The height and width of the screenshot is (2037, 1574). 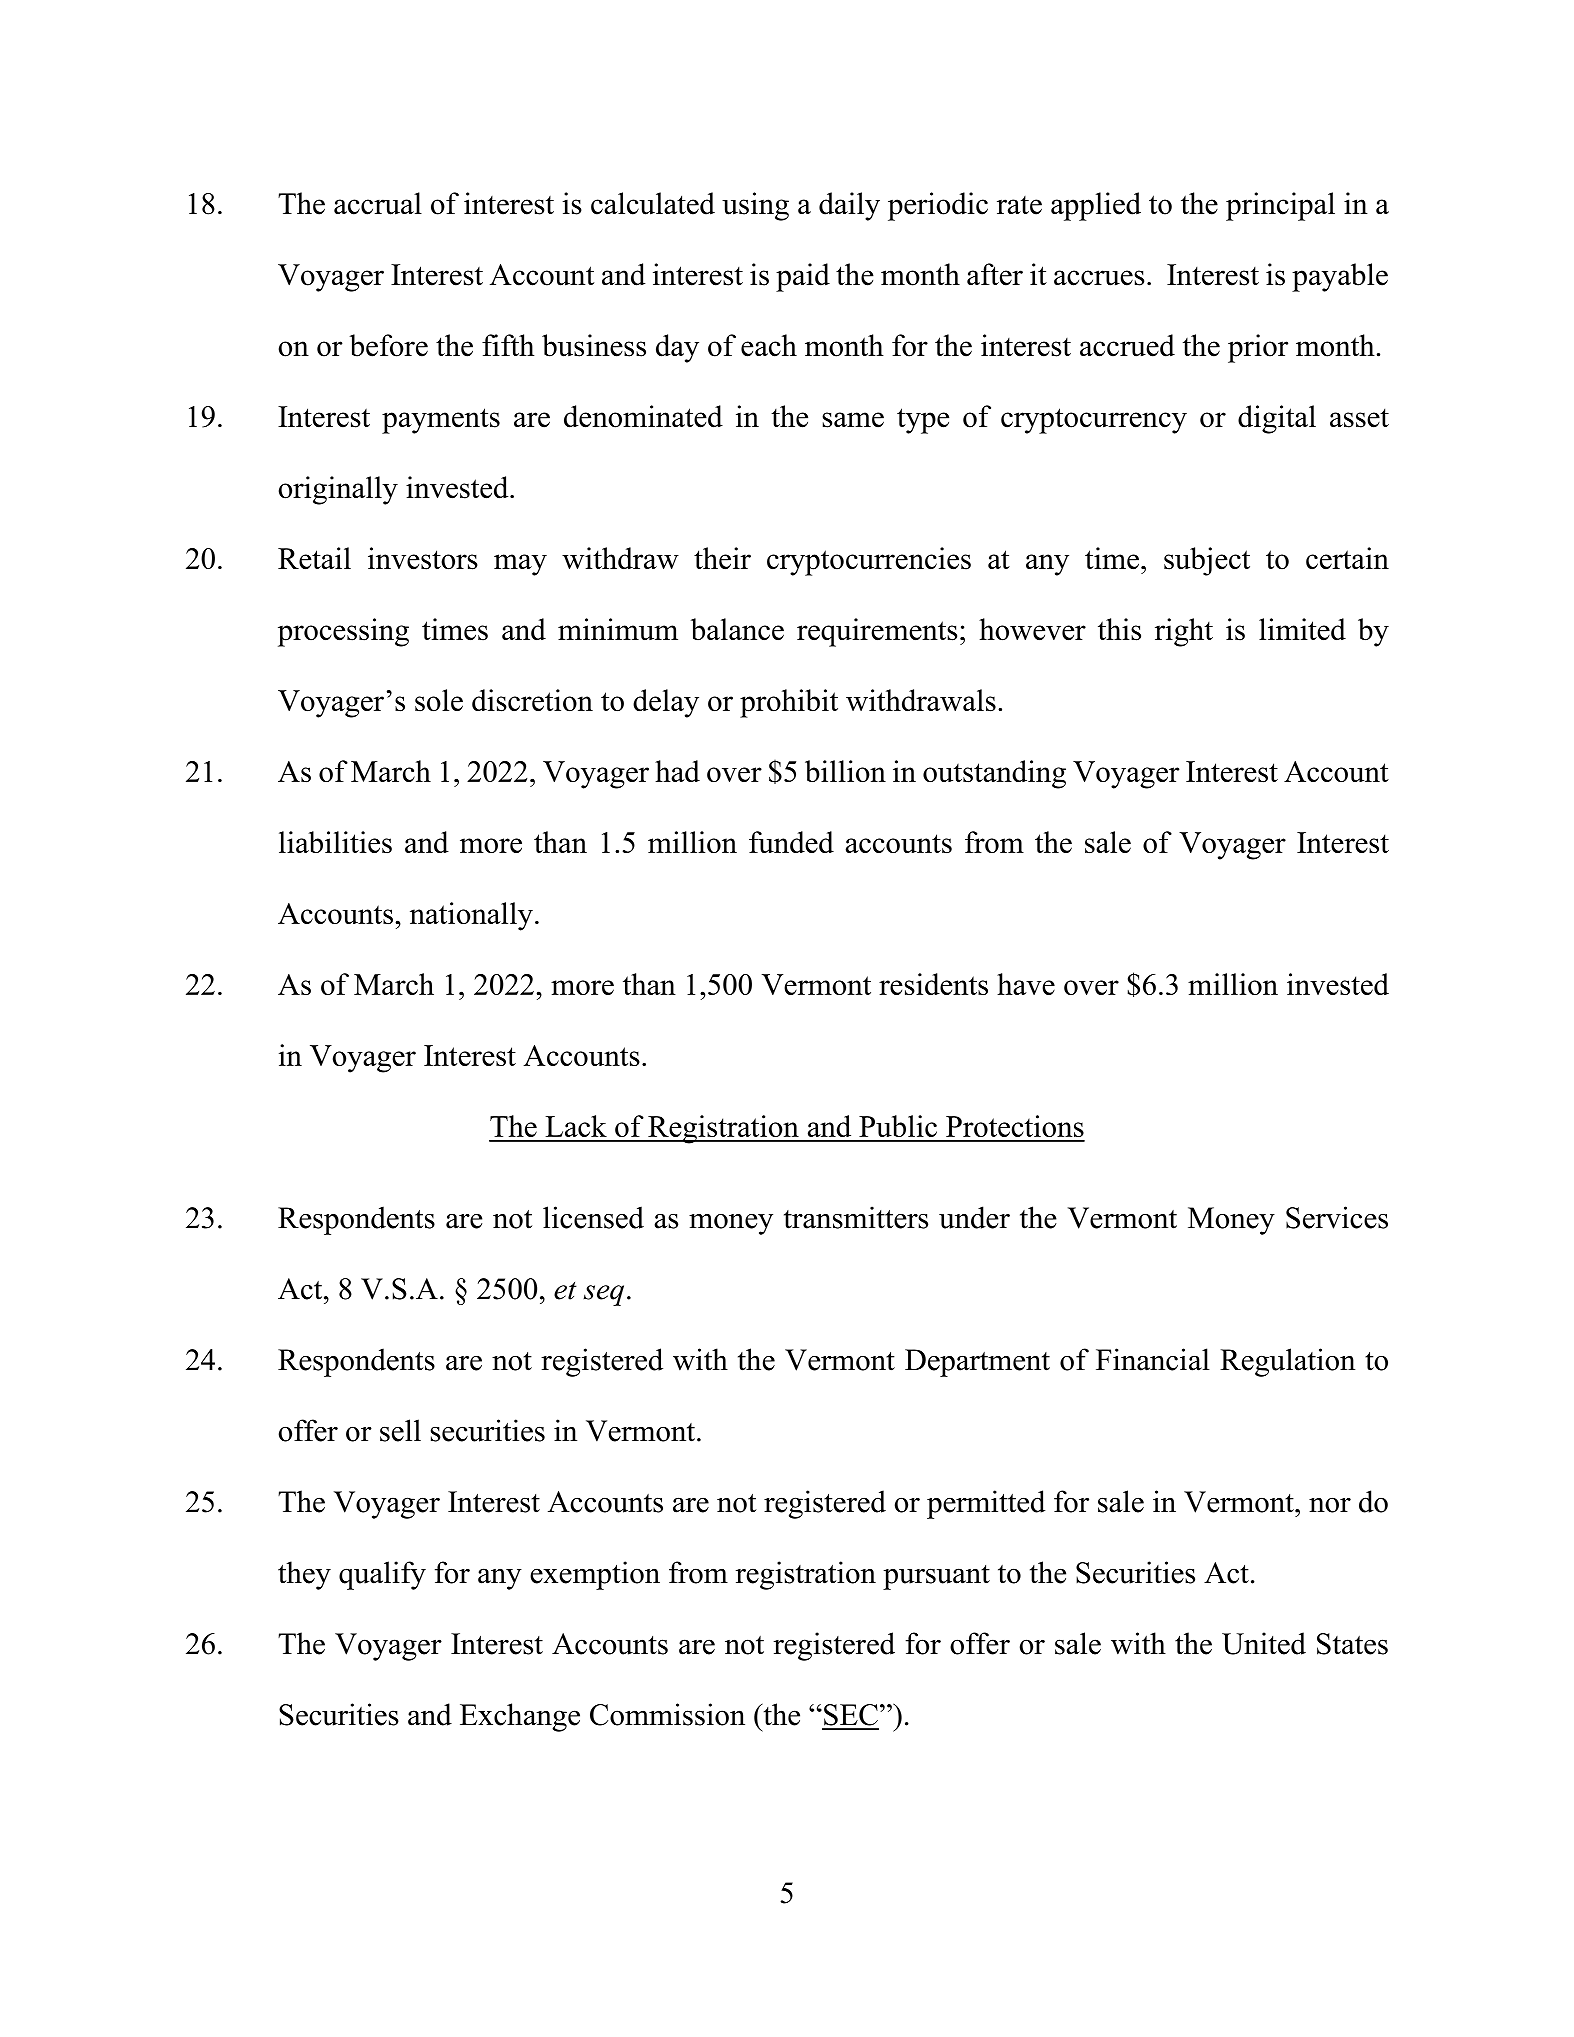 I want to click on right, so click(x=1184, y=632).
